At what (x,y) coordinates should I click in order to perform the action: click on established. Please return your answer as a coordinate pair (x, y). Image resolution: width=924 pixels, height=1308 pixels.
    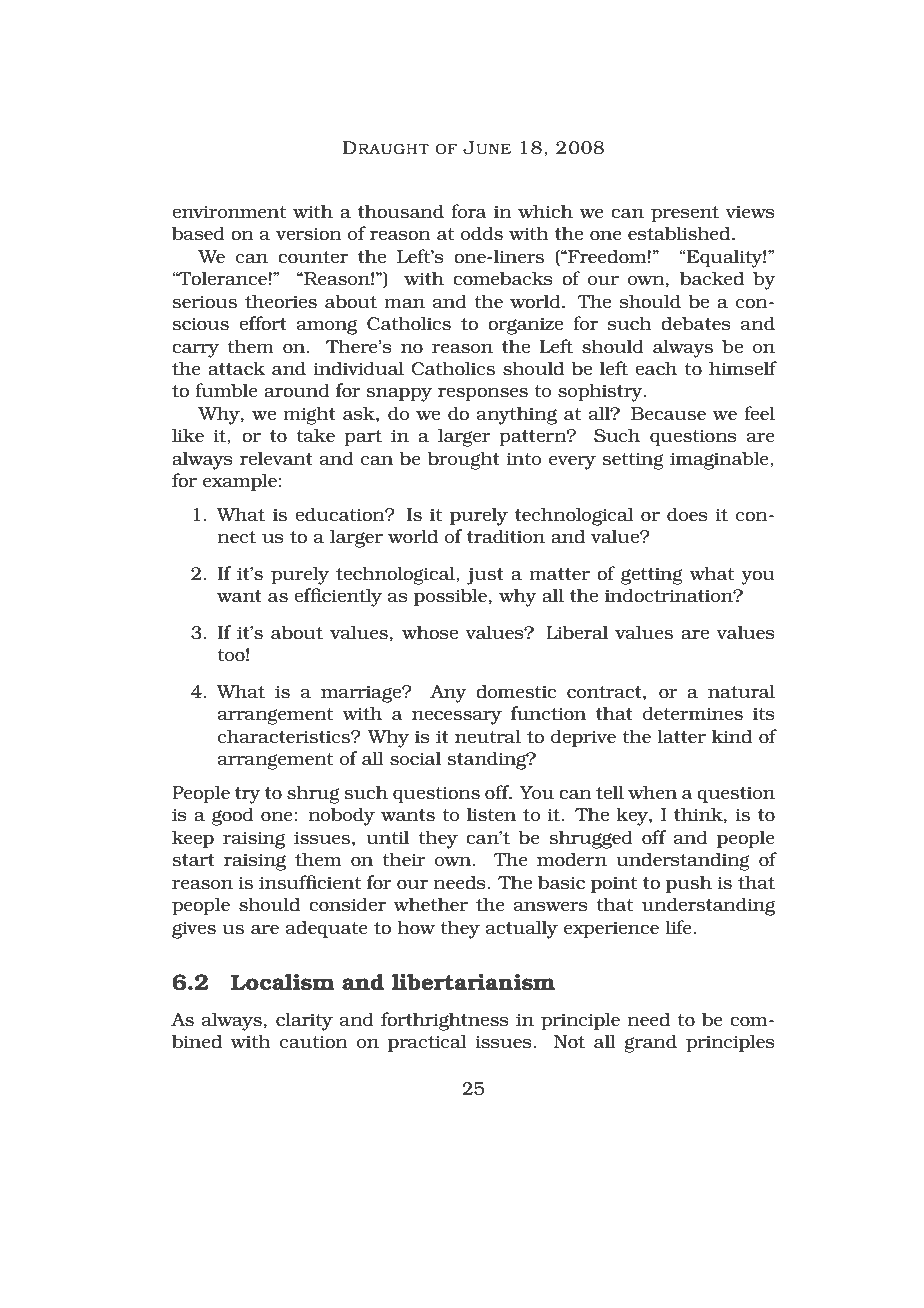
    Looking at the image, I should click on (680, 233).
